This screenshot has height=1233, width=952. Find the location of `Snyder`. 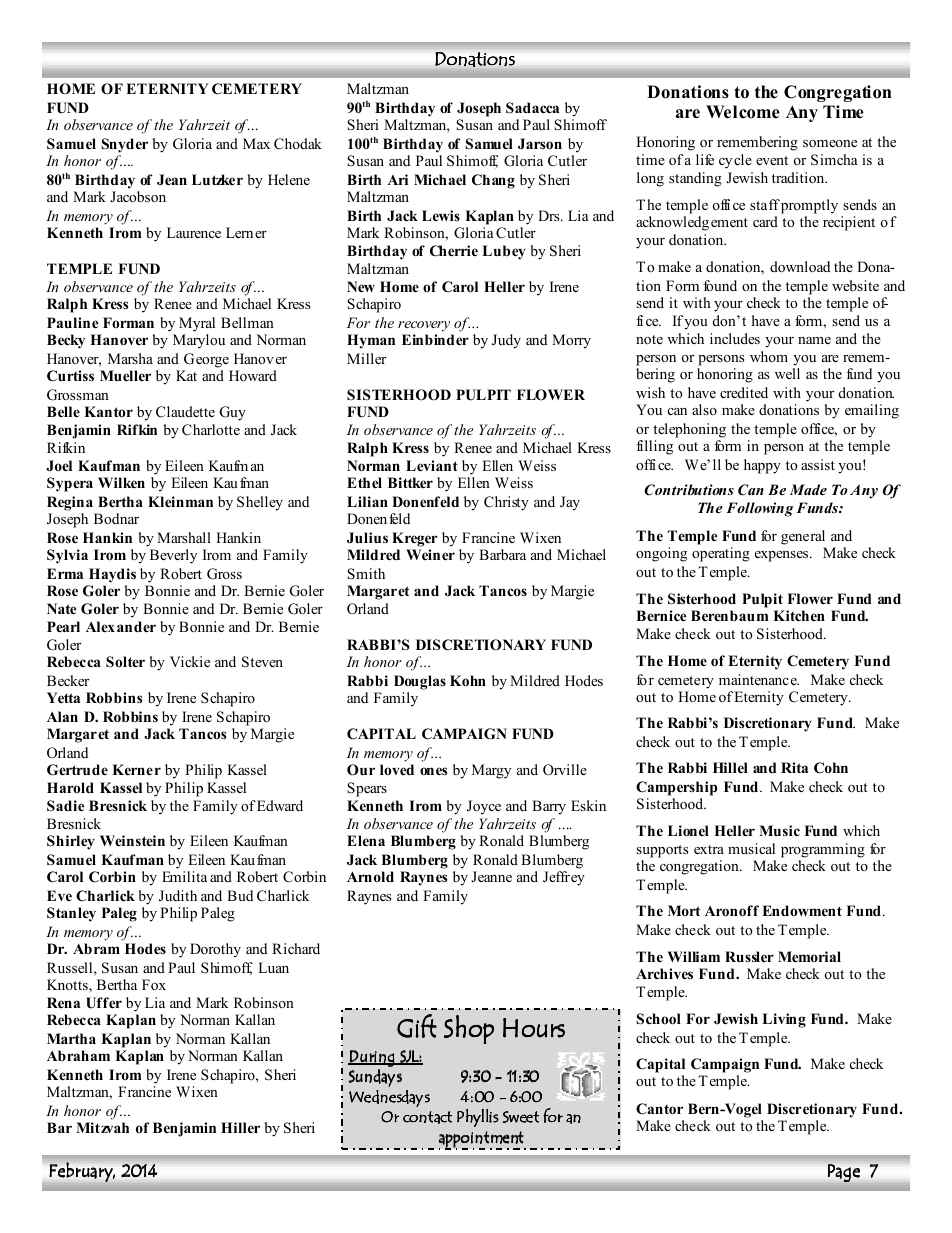

Snyder is located at coordinates (124, 145).
